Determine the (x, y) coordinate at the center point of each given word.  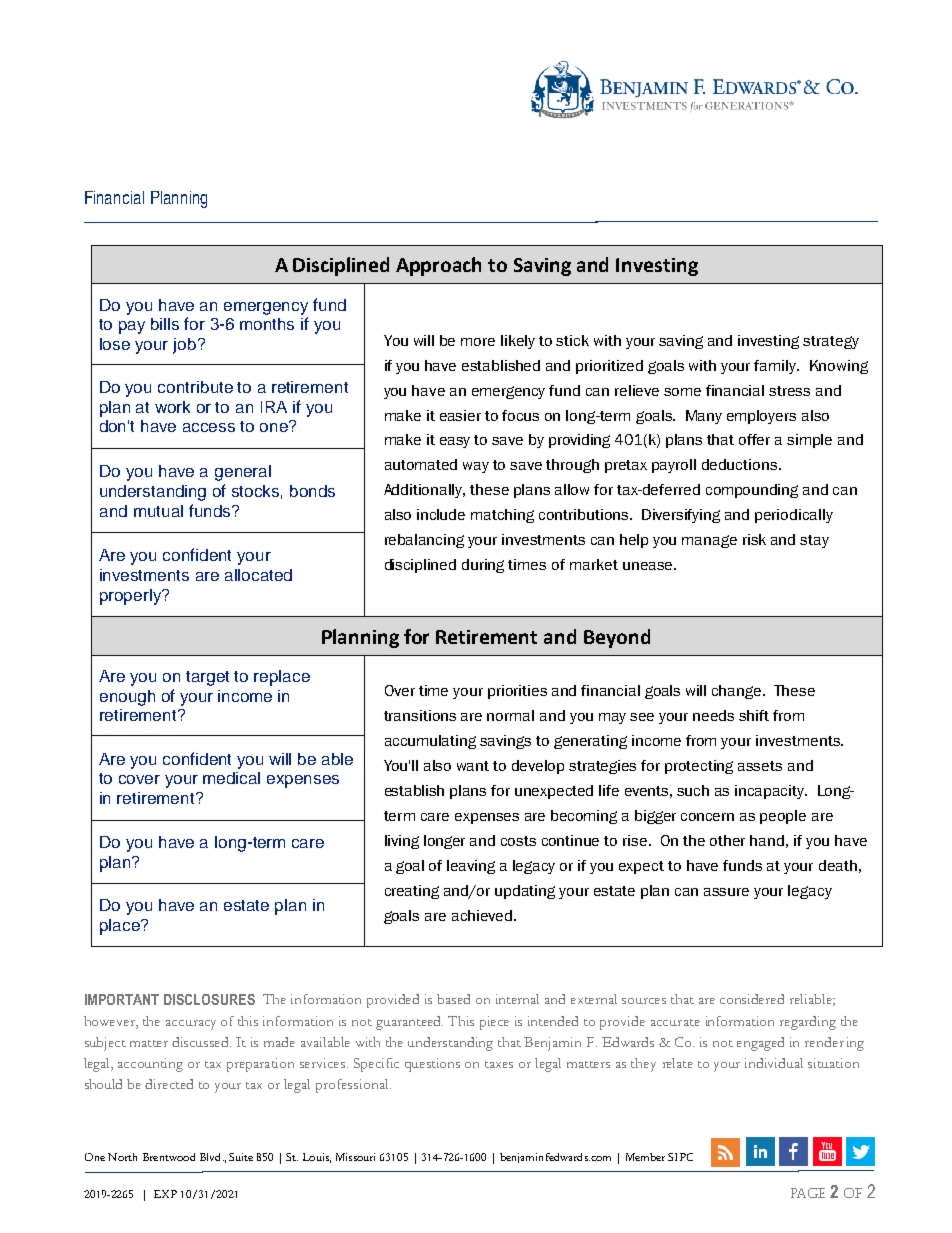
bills (165, 324)
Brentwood (169, 1157)
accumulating (430, 742)
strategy (831, 342)
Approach (438, 266)
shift (754, 715)
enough (127, 698)
